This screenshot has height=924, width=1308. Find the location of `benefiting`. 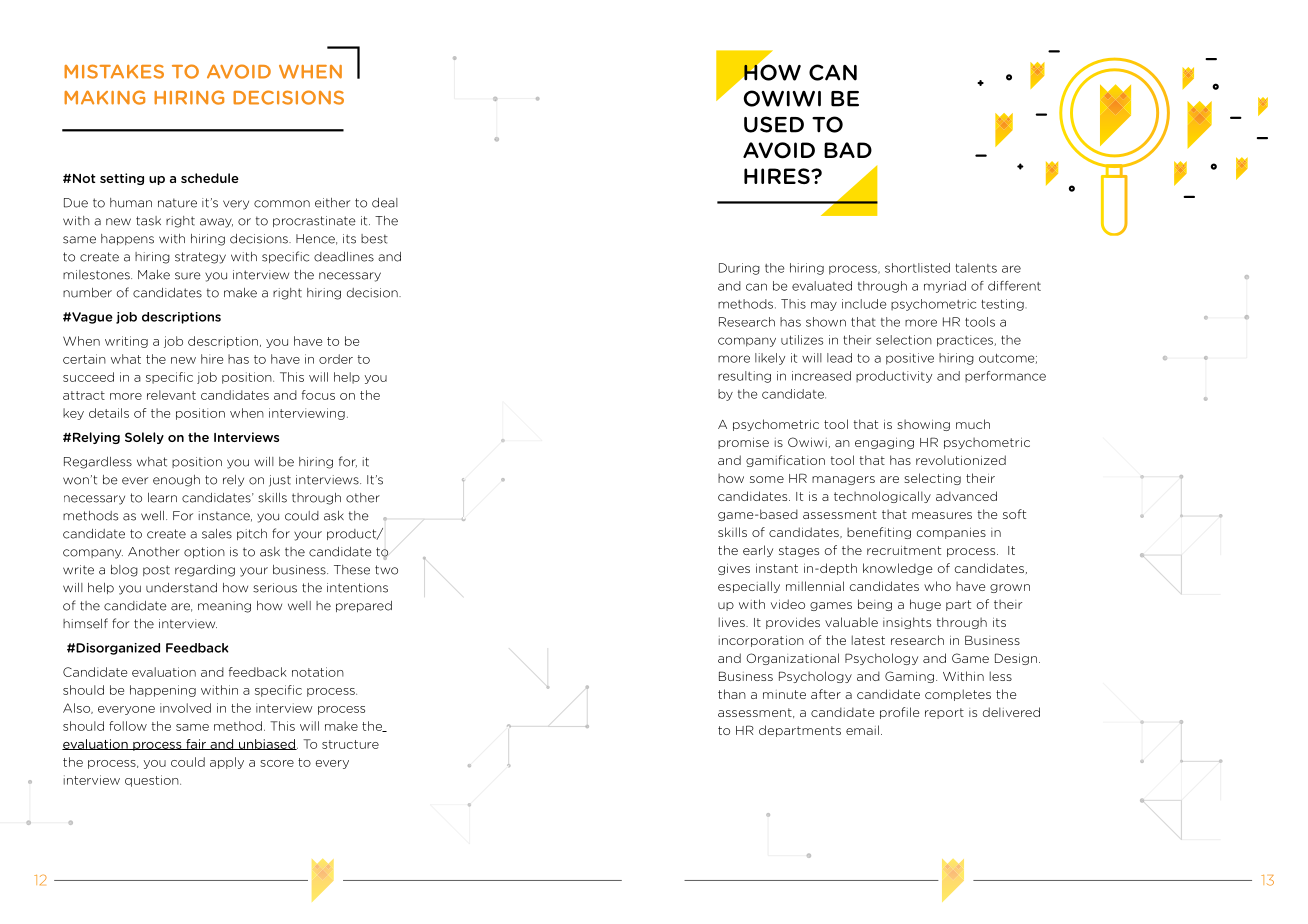

benefiting is located at coordinates (879, 533).
